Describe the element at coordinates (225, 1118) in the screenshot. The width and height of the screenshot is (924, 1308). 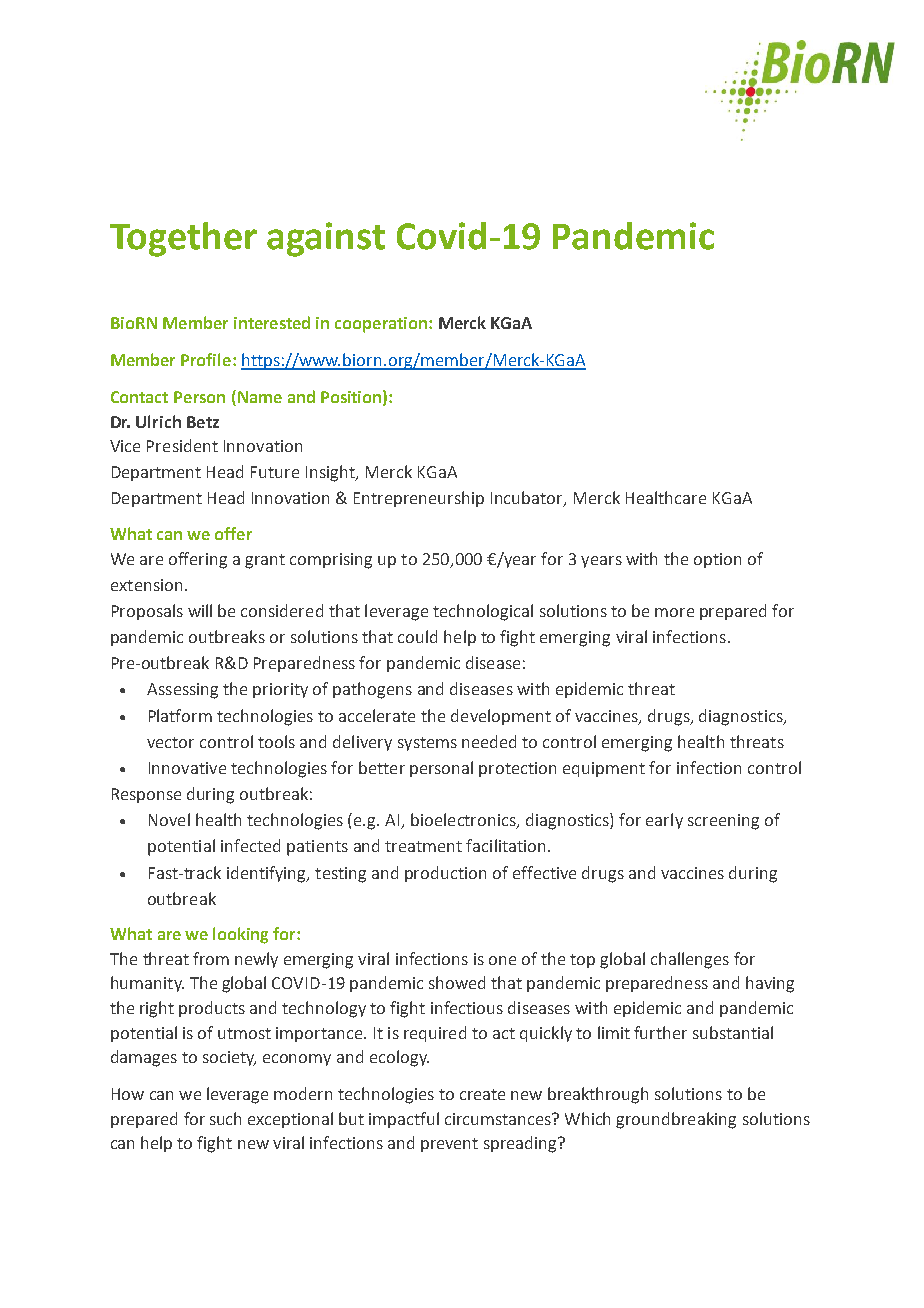
I see `such` at that location.
